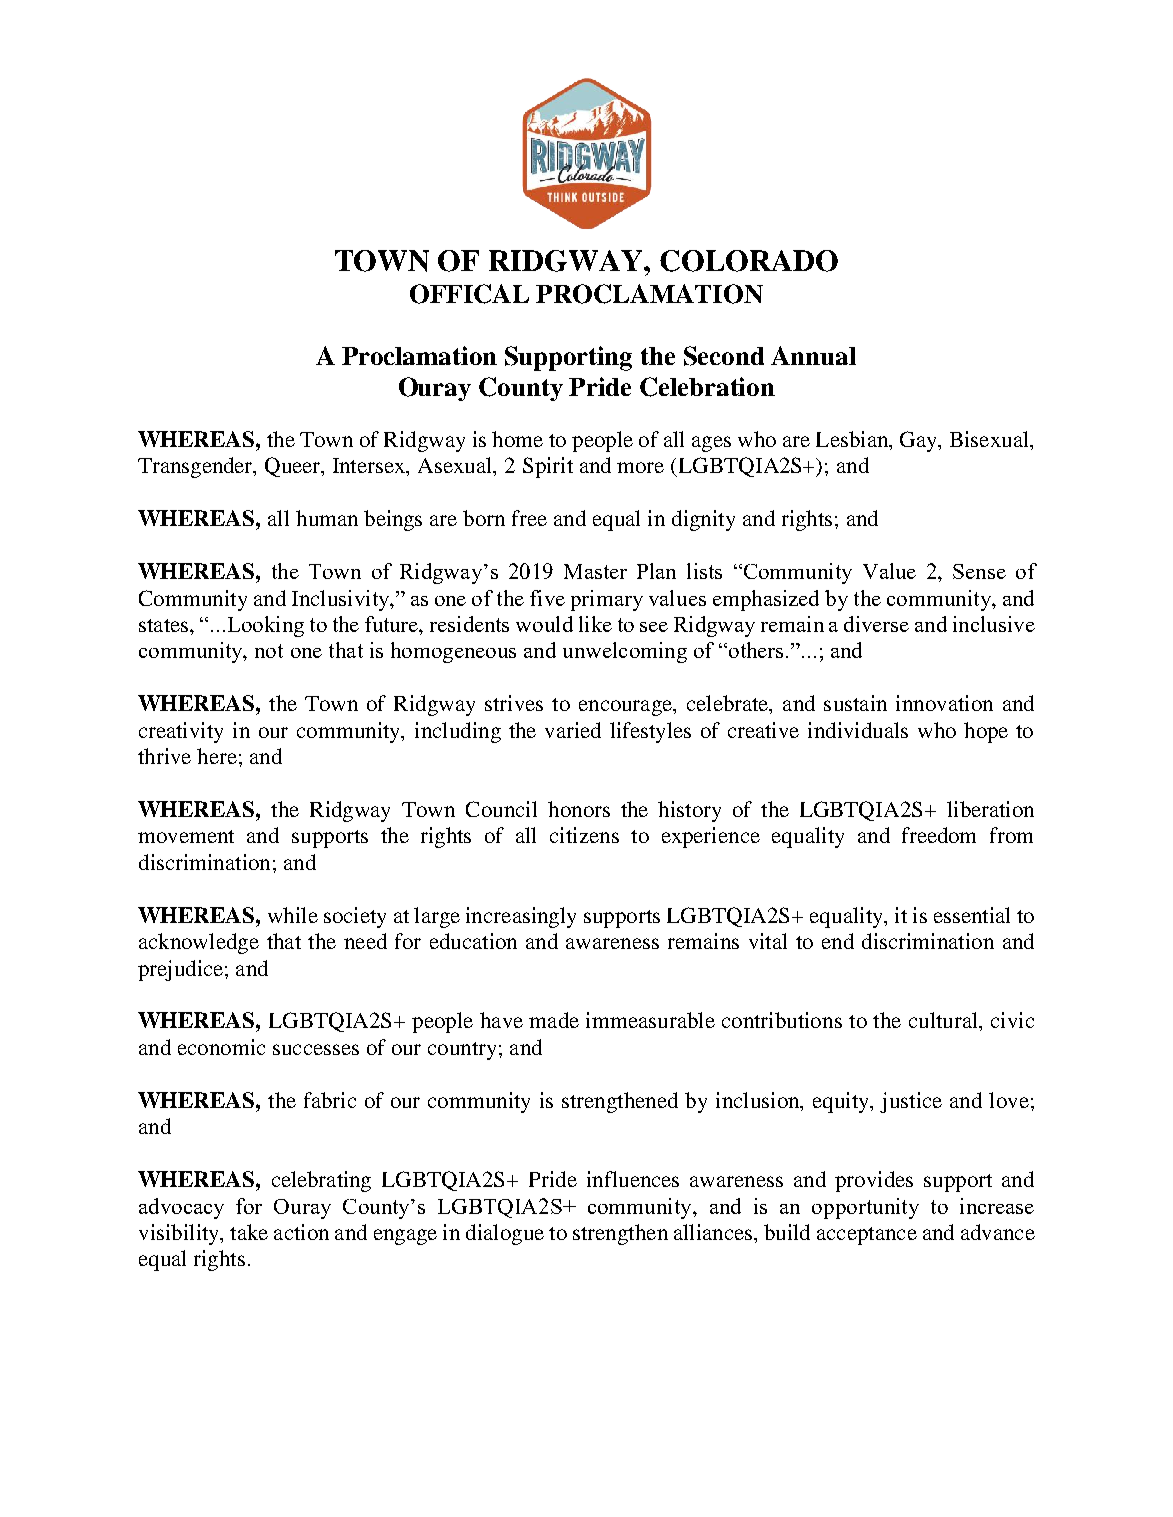 This image has width=1173, height=1517. Describe the element at coordinates (813, 355) in the image. I see `Annual` at that location.
